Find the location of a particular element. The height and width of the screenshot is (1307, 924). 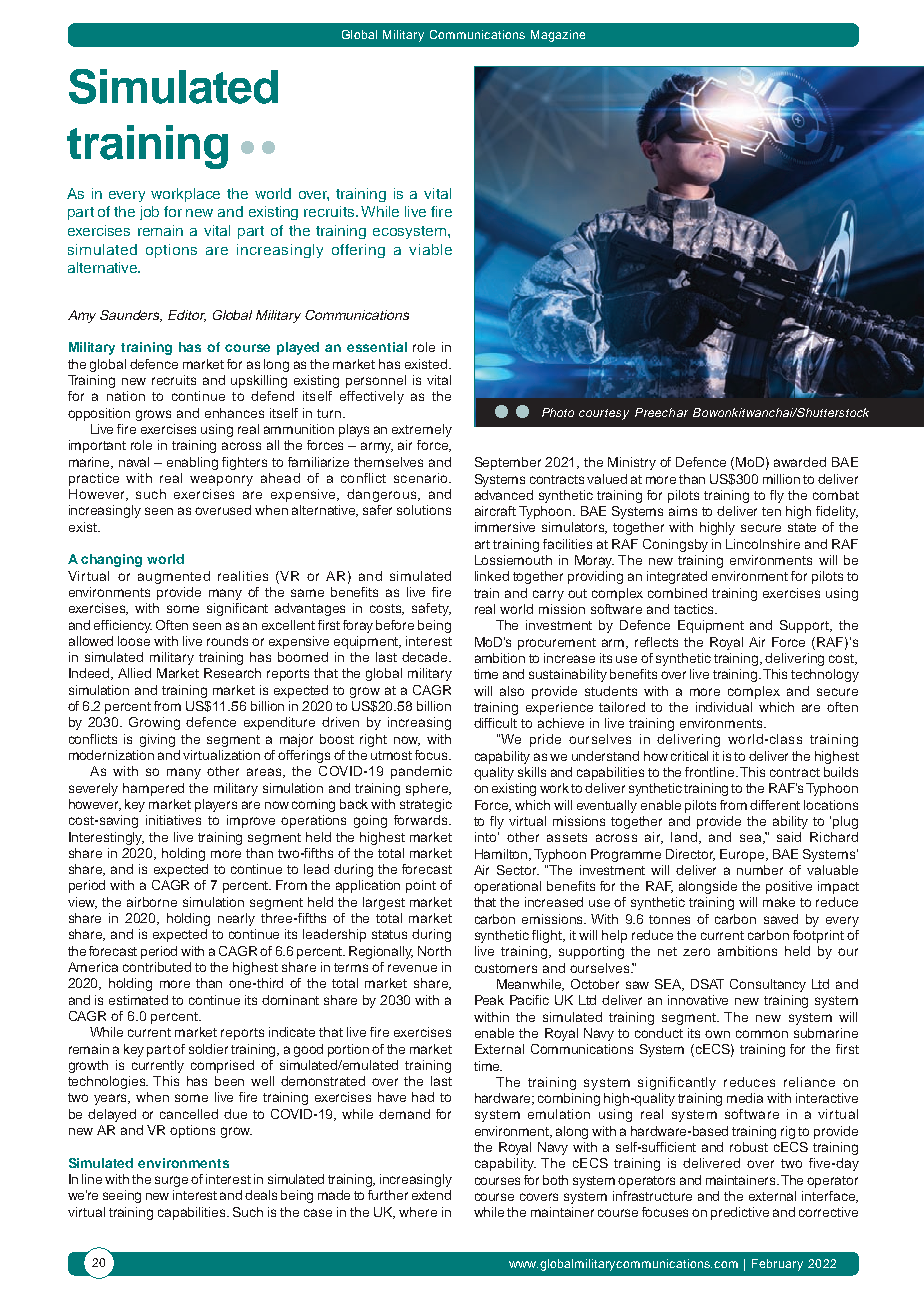

nation is located at coordinates (126, 396).
